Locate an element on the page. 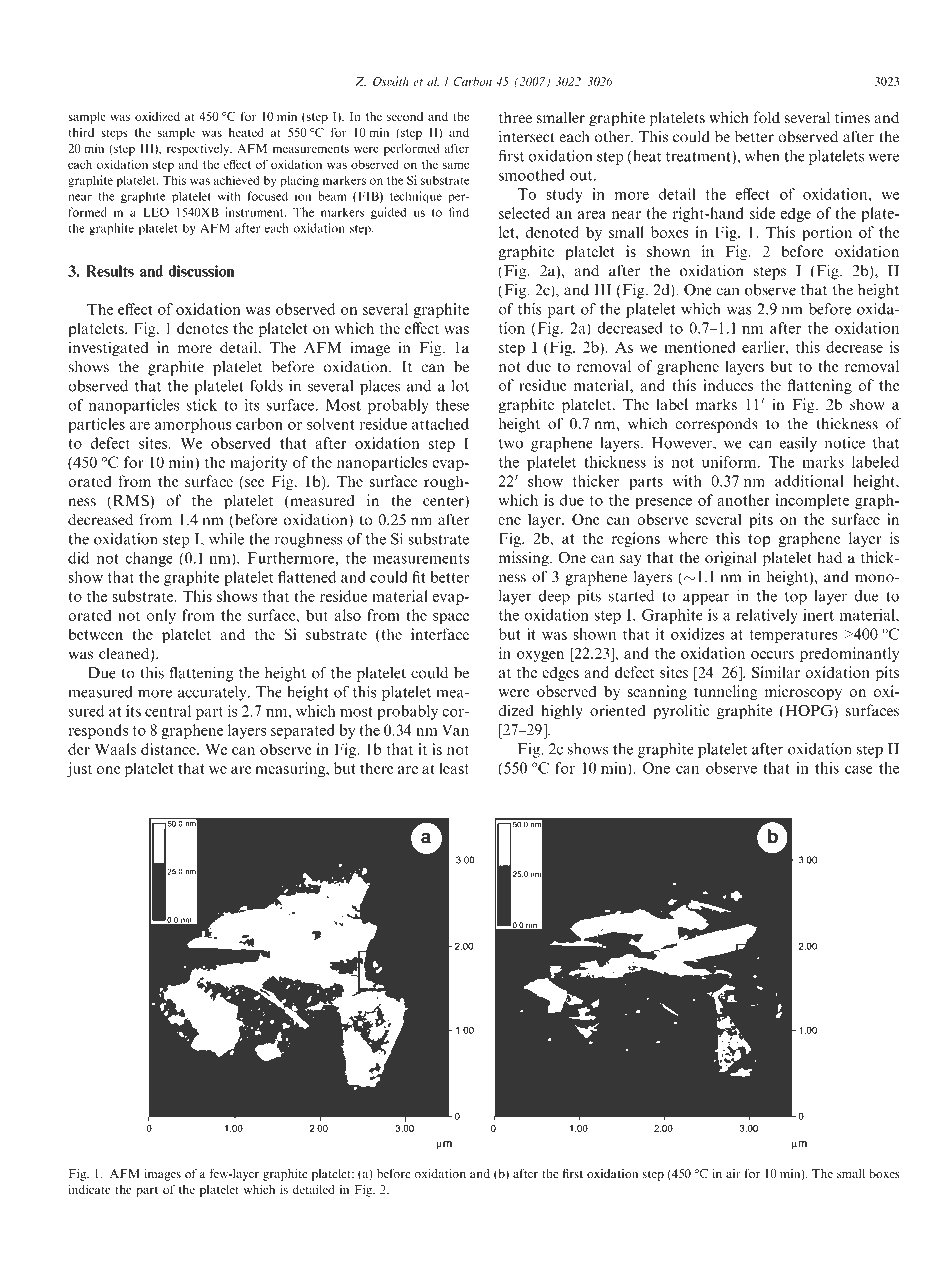 This image has height=1270, width=952. only is located at coordinates (161, 616).
